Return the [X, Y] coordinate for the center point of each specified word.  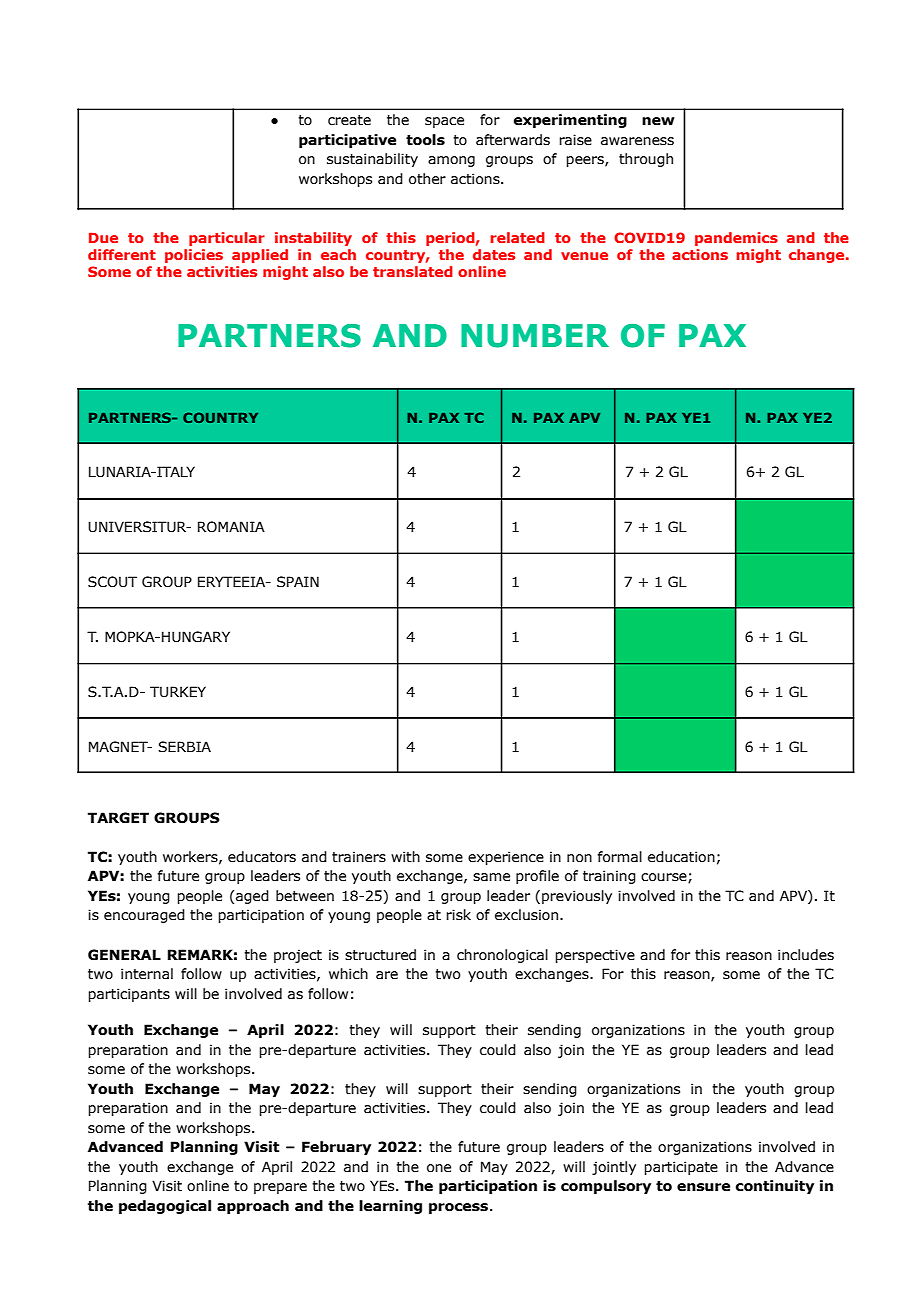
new [658, 121]
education [681, 857]
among [451, 161]
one [439, 1168]
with [405, 857]
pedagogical [165, 1207]
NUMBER [535, 336]
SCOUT [112, 582]
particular [227, 239]
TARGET [118, 818]
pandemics [736, 239]
